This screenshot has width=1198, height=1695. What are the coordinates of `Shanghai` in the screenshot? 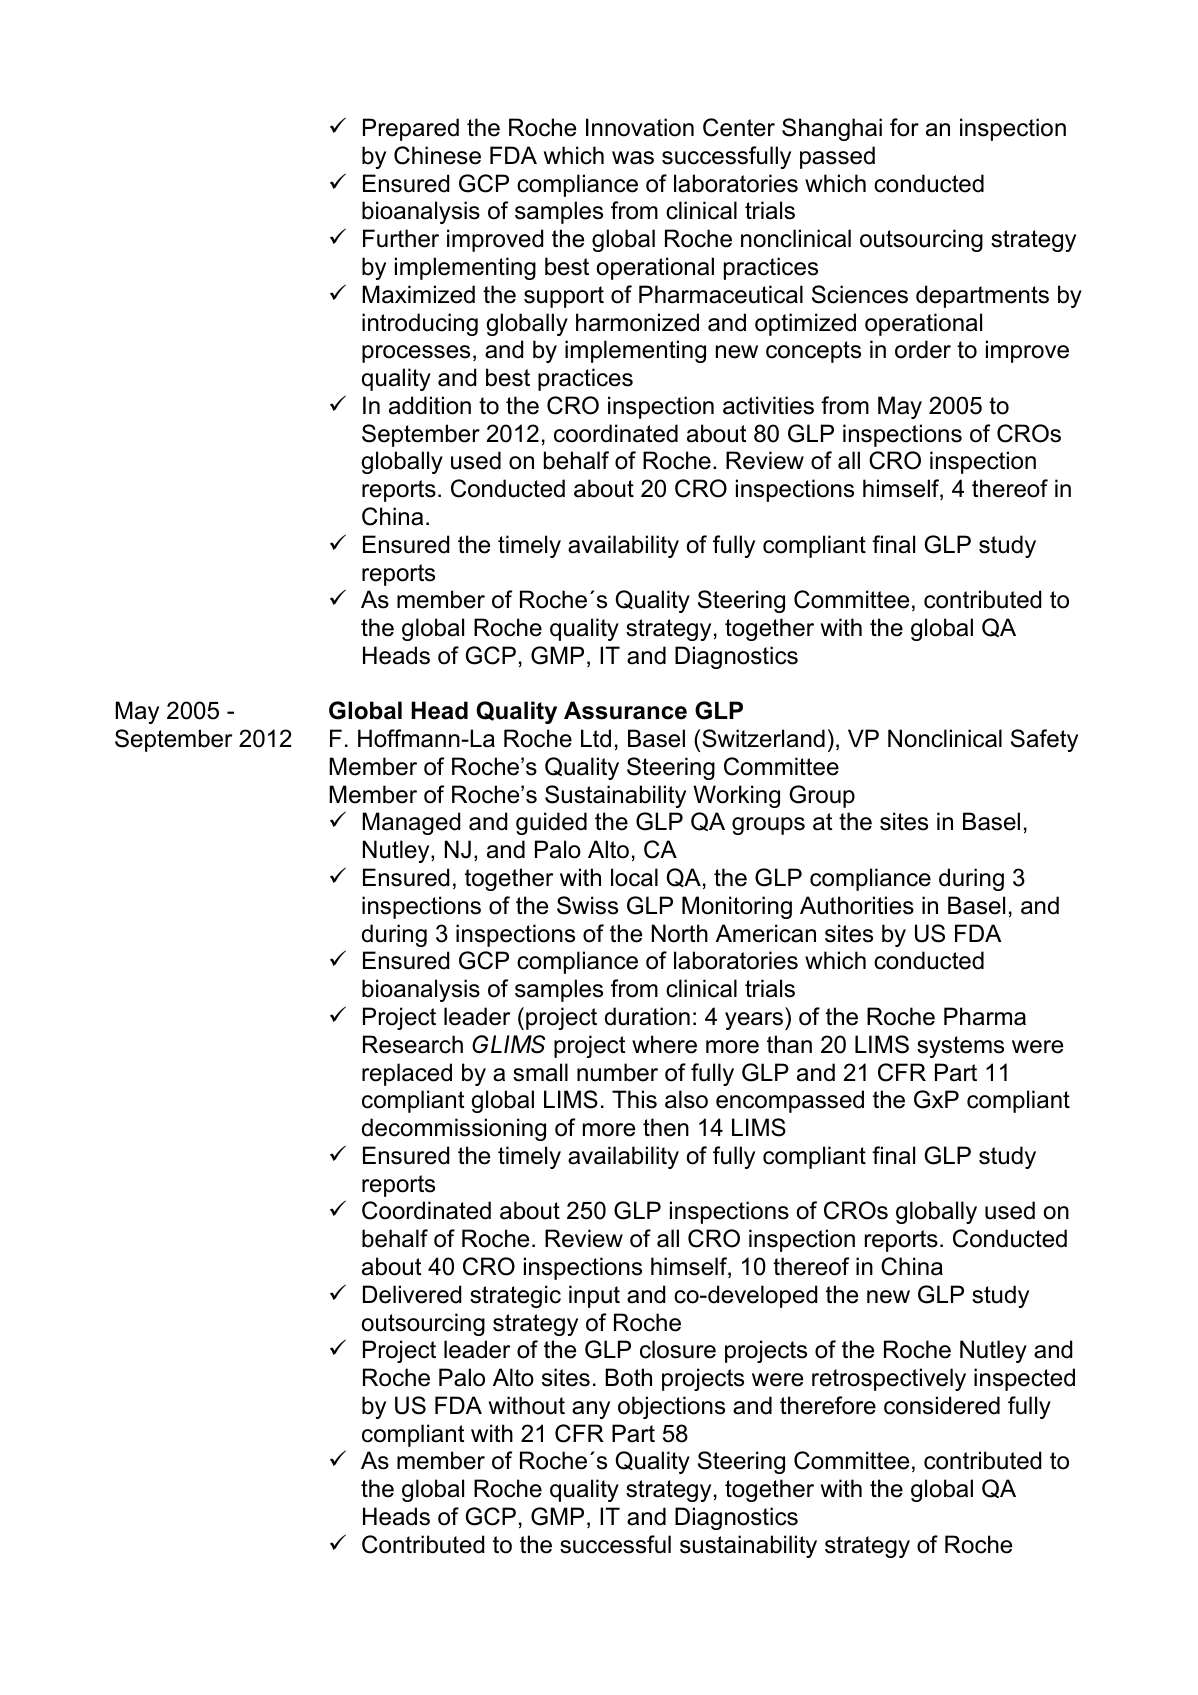 It's located at (832, 129).
